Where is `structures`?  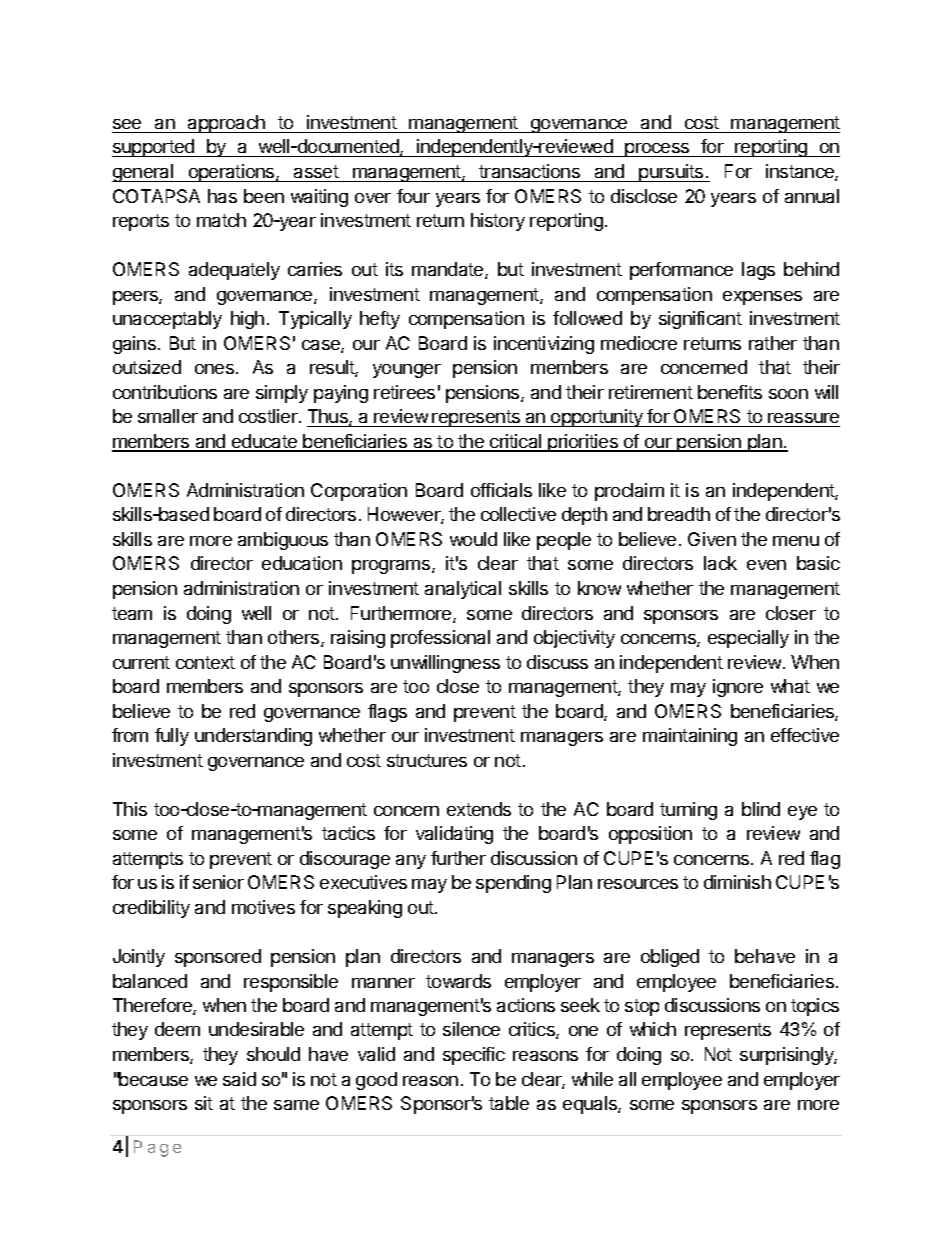
structures is located at coordinates (427, 760).
